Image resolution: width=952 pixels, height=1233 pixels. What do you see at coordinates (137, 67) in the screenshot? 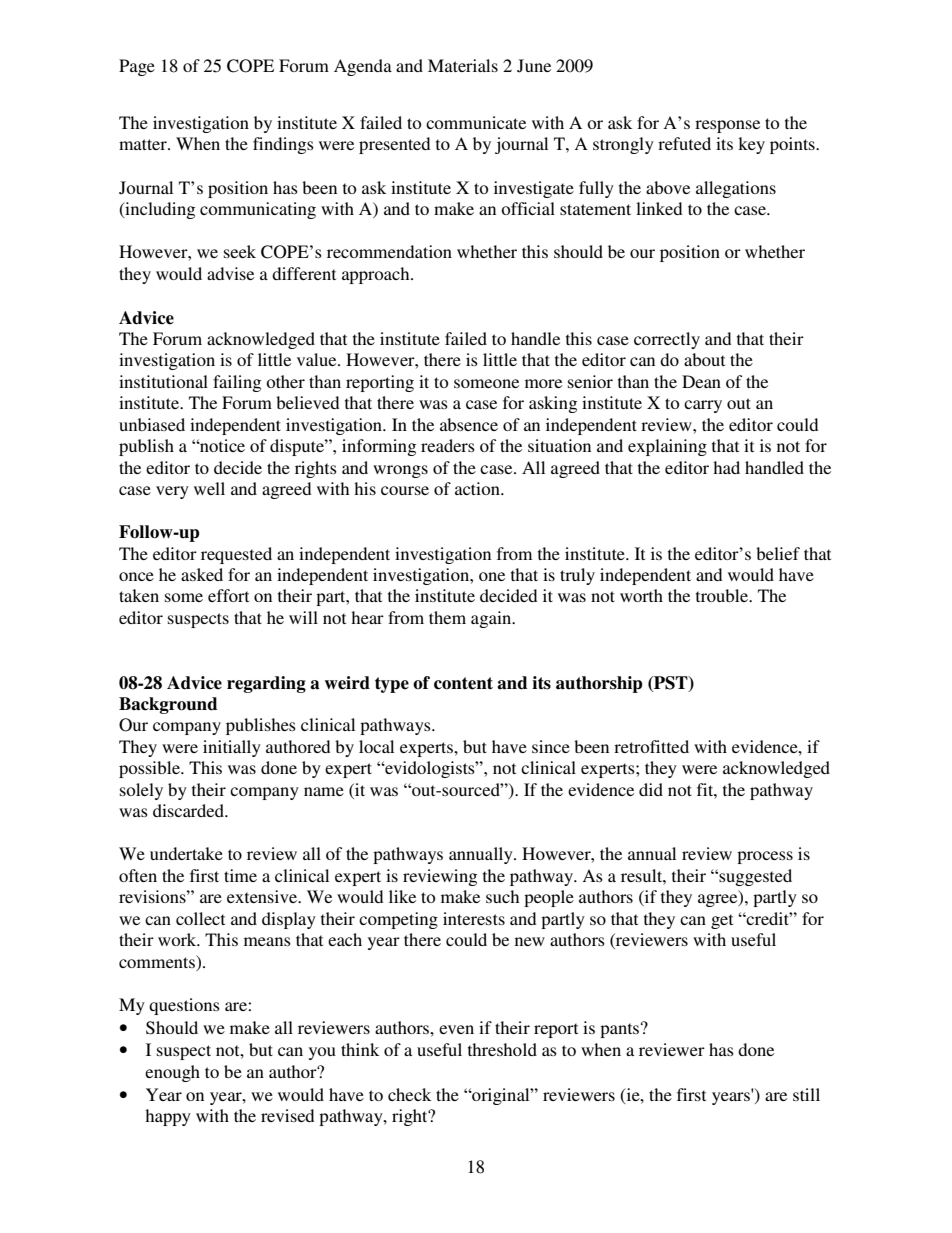
I see `Page` at bounding box center [137, 67].
